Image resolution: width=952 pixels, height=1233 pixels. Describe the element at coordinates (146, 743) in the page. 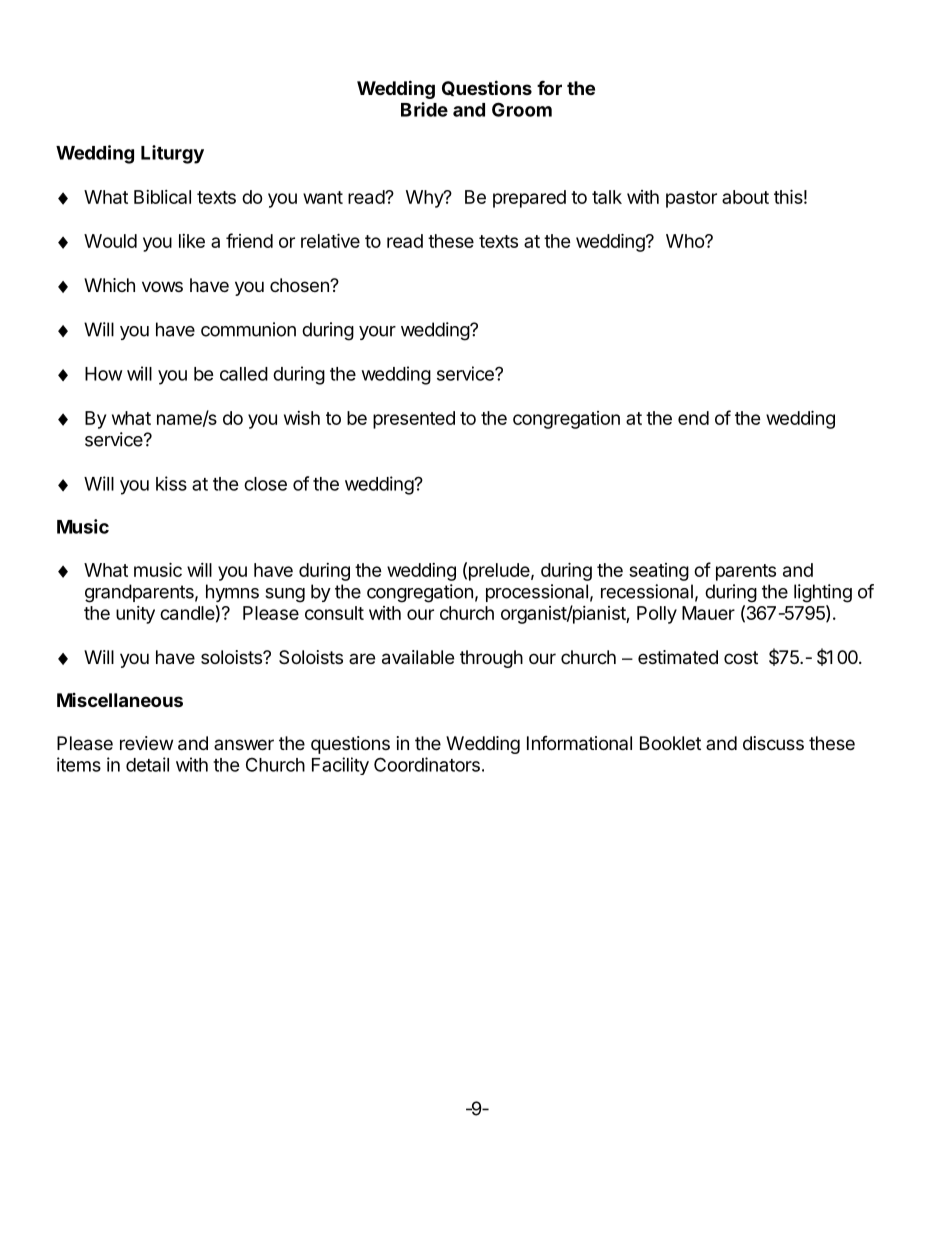

I see `review` at that location.
